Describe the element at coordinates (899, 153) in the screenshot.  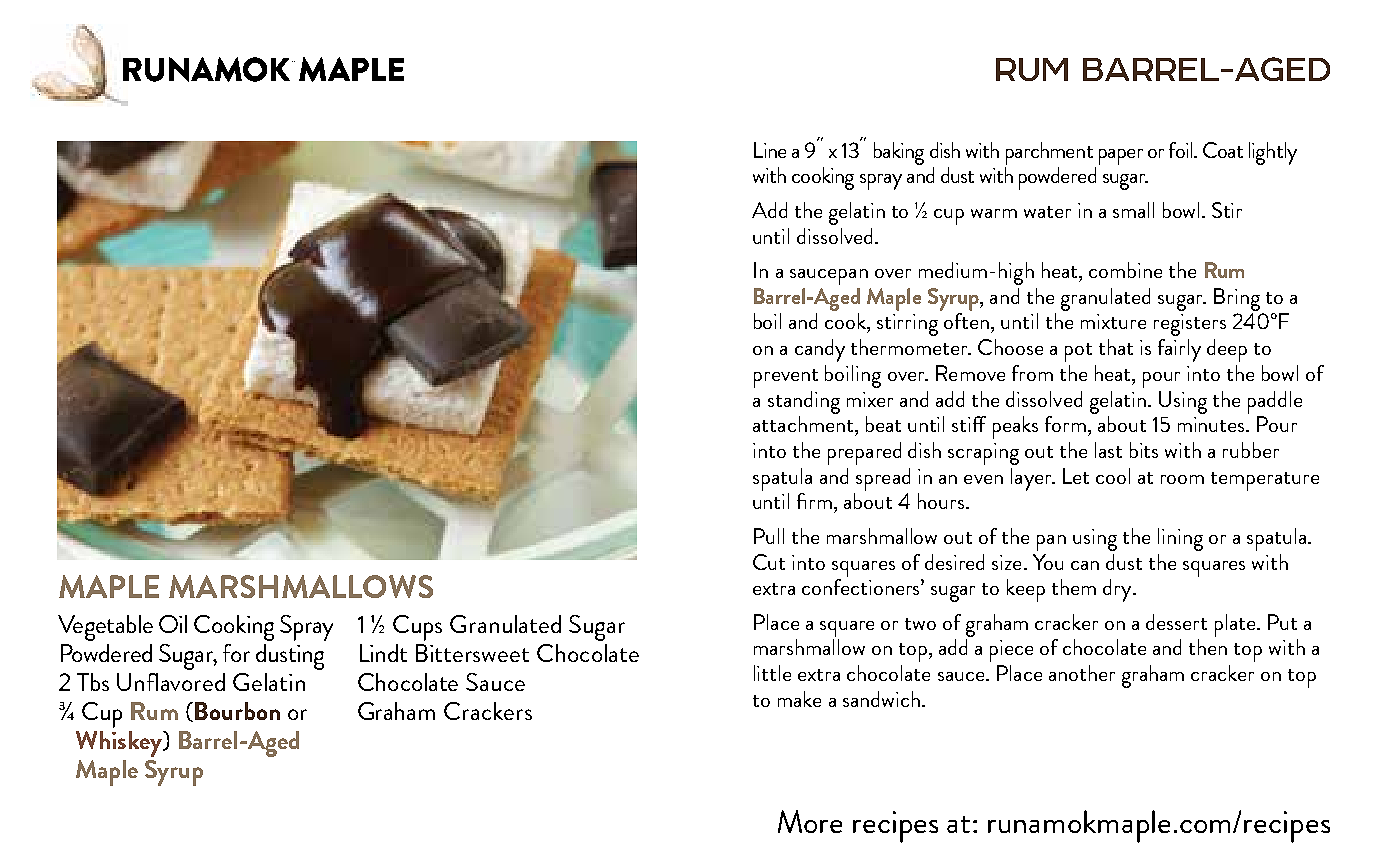
I see `baking` at that location.
